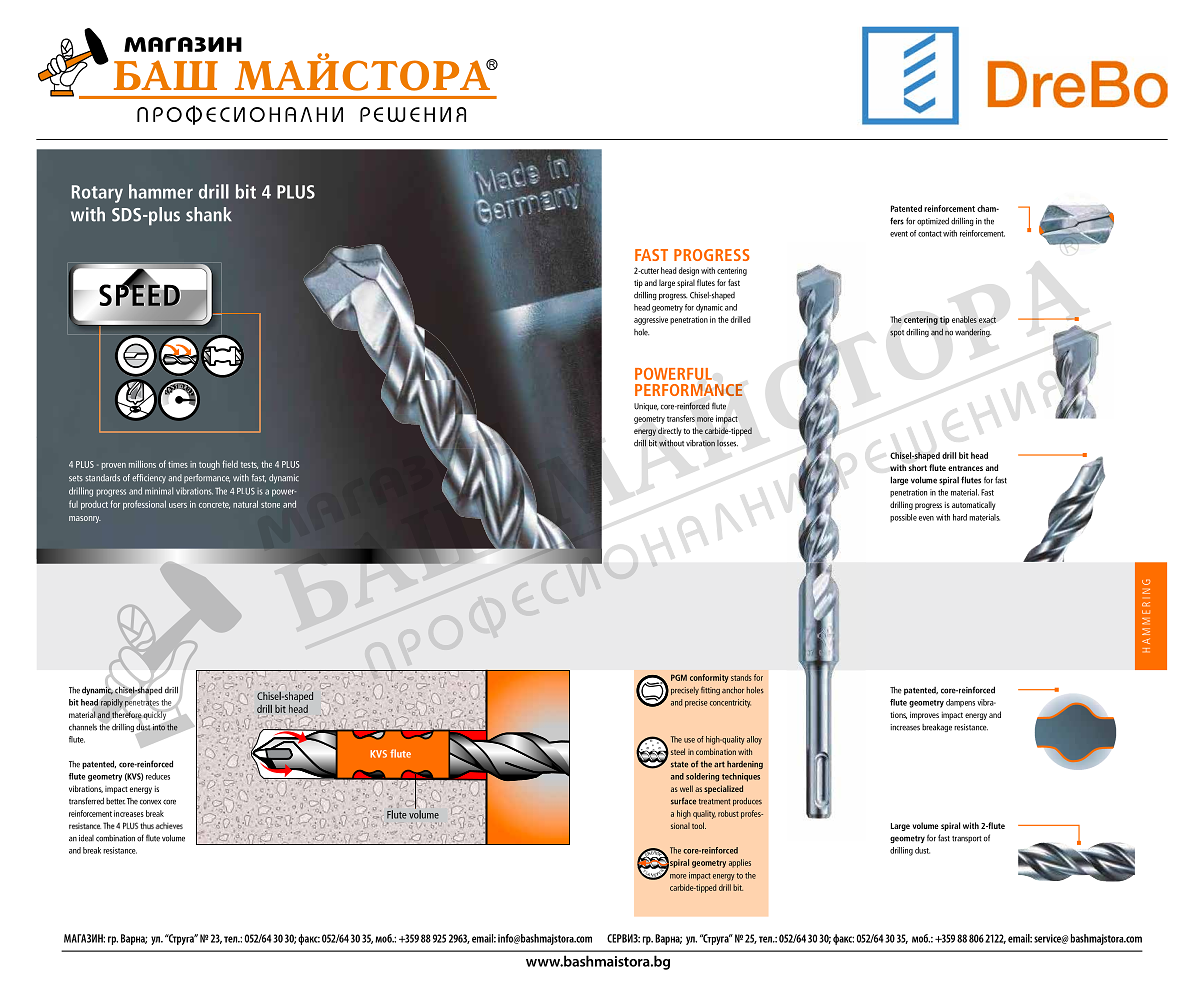 This page has width=1204, height=1003. I want to click on PGM, so click(679, 677).
